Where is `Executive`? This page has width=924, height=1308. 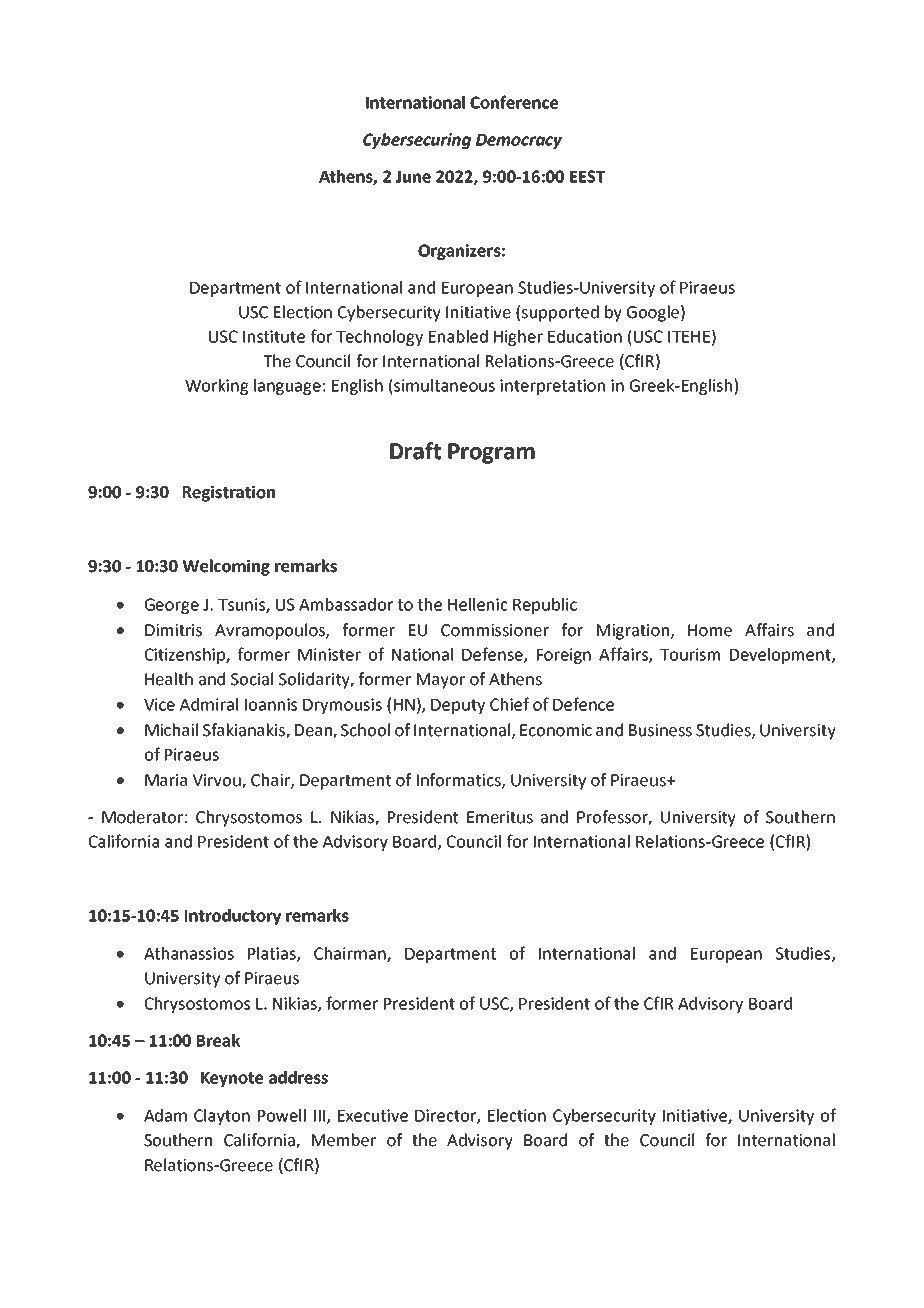 Executive is located at coordinates (373, 1115).
